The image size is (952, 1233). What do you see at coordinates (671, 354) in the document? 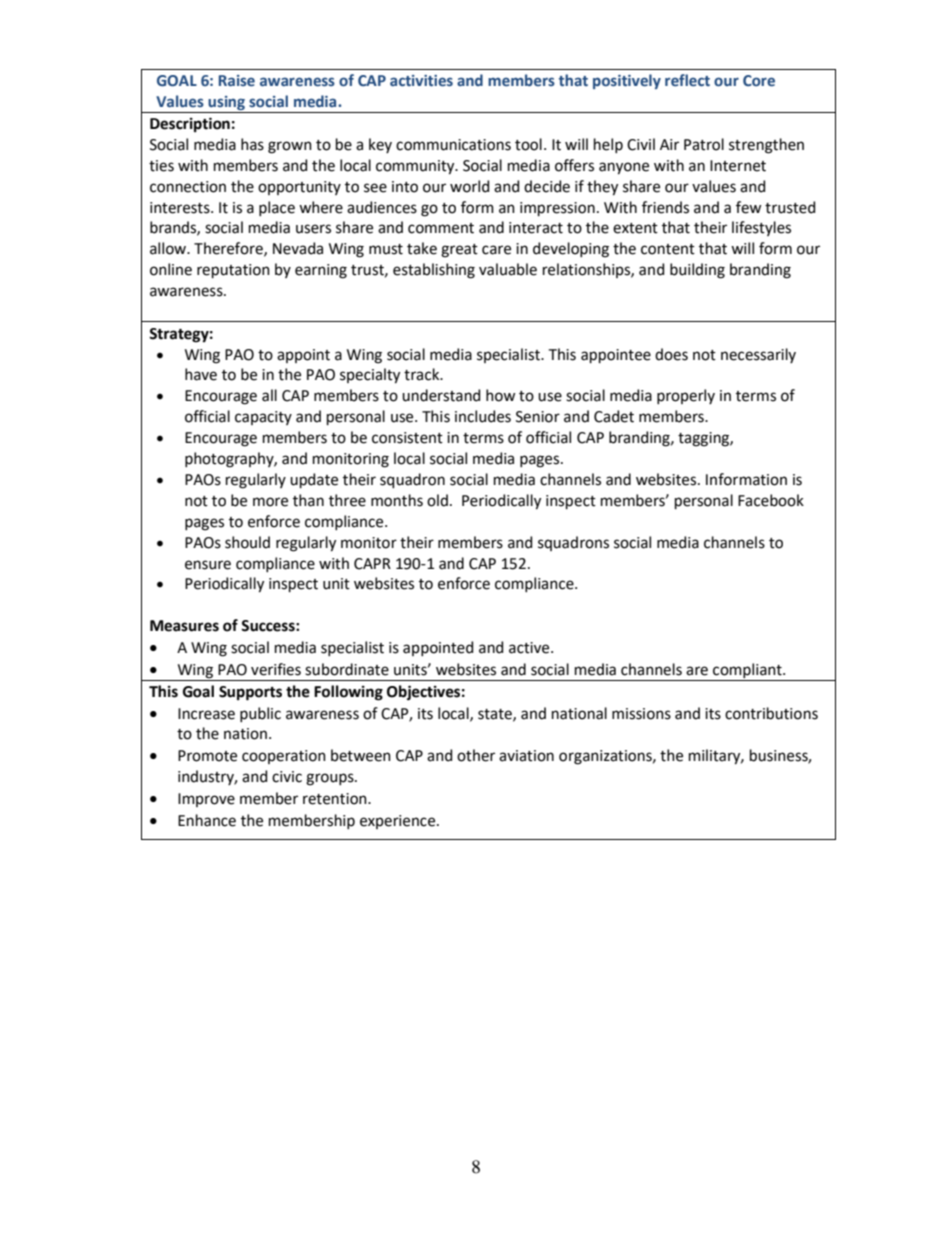
I see `does` at bounding box center [671, 354].
